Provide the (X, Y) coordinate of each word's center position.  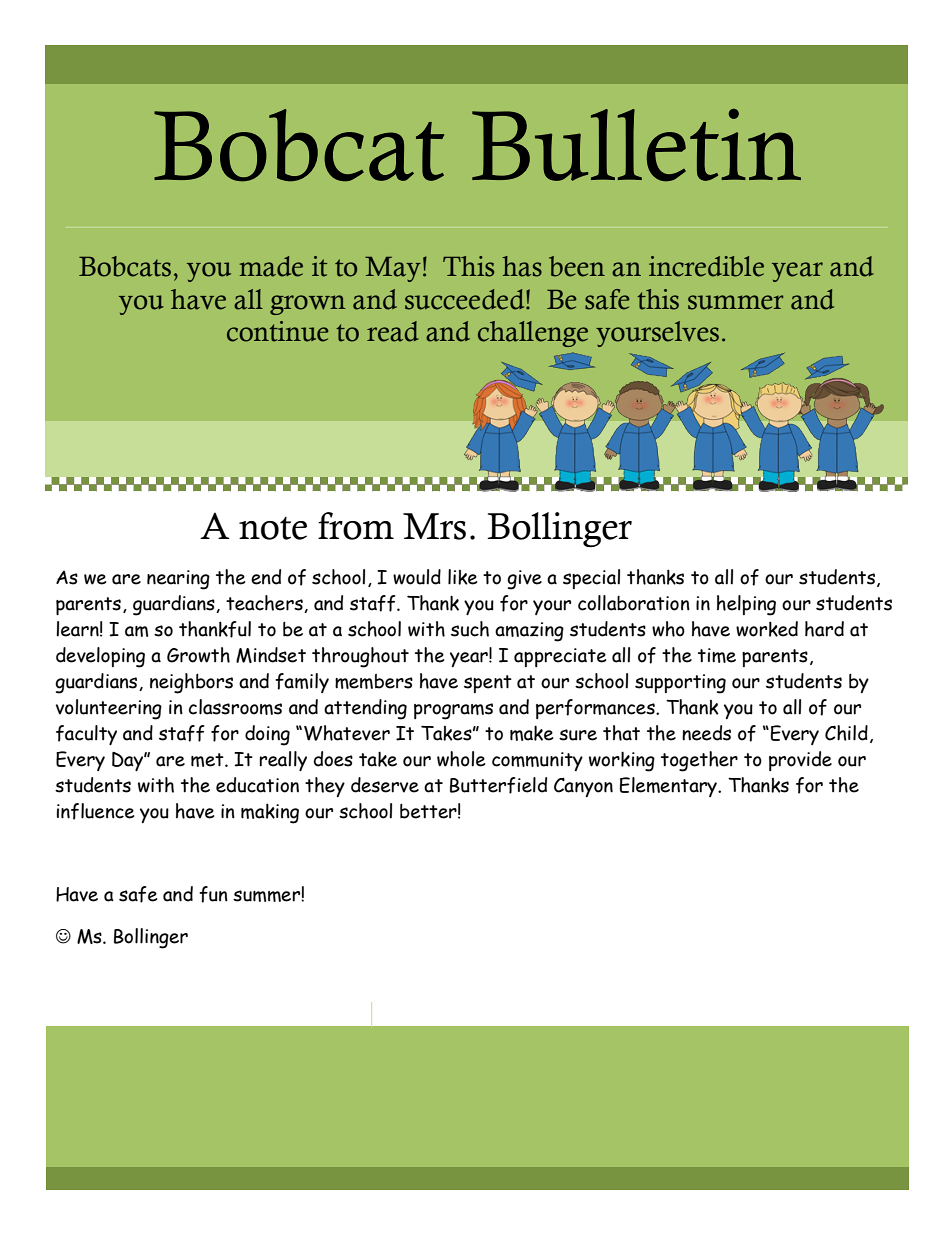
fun (213, 894)
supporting (680, 684)
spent (488, 684)
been (577, 266)
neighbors (191, 683)
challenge (533, 334)
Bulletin (636, 145)
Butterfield (498, 785)
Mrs (434, 526)
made (271, 266)
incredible (706, 266)
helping (746, 605)
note (273, 528)
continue (278, 331)
